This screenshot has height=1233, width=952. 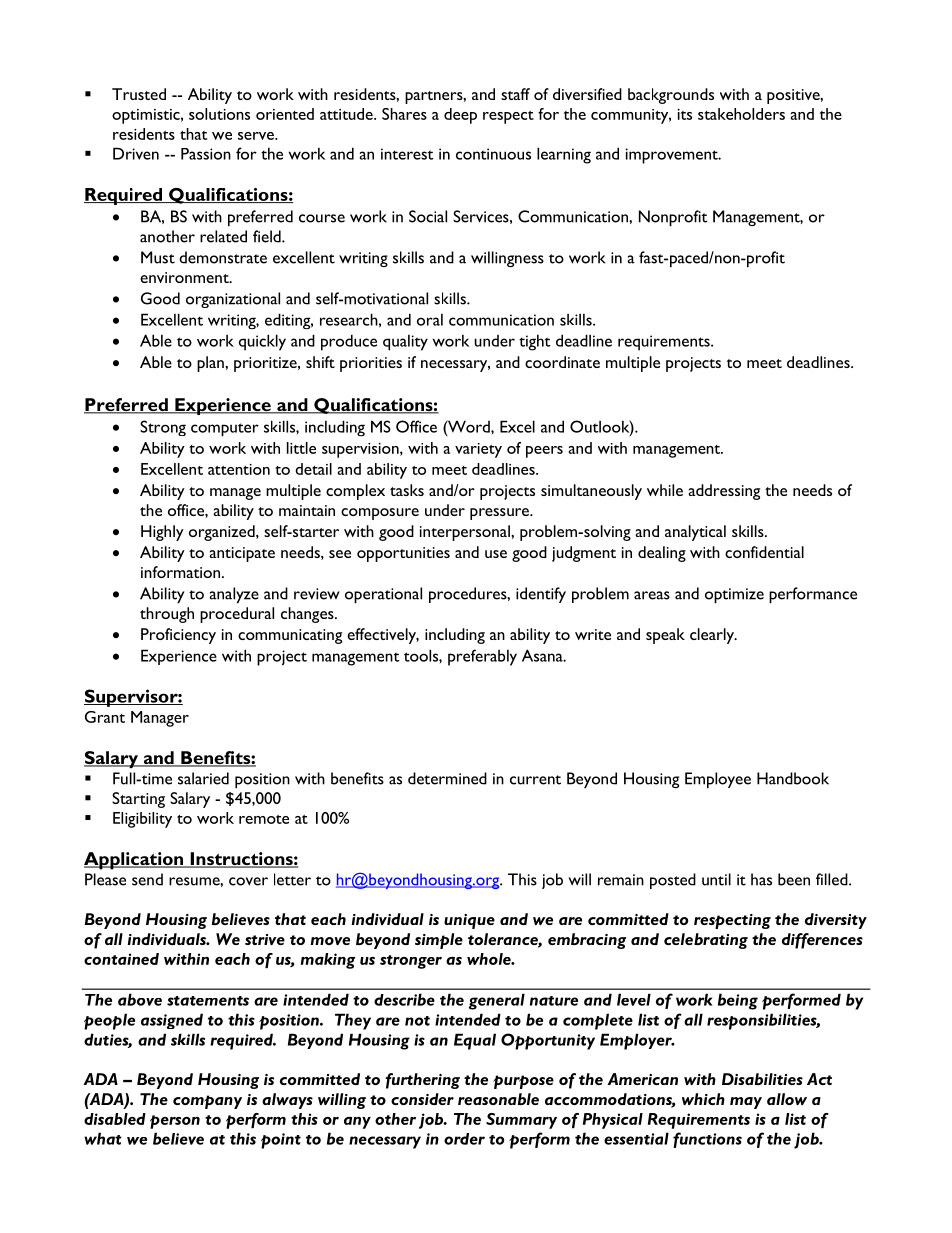 I want to click on stakeholders, so click(x=741, y=114).
